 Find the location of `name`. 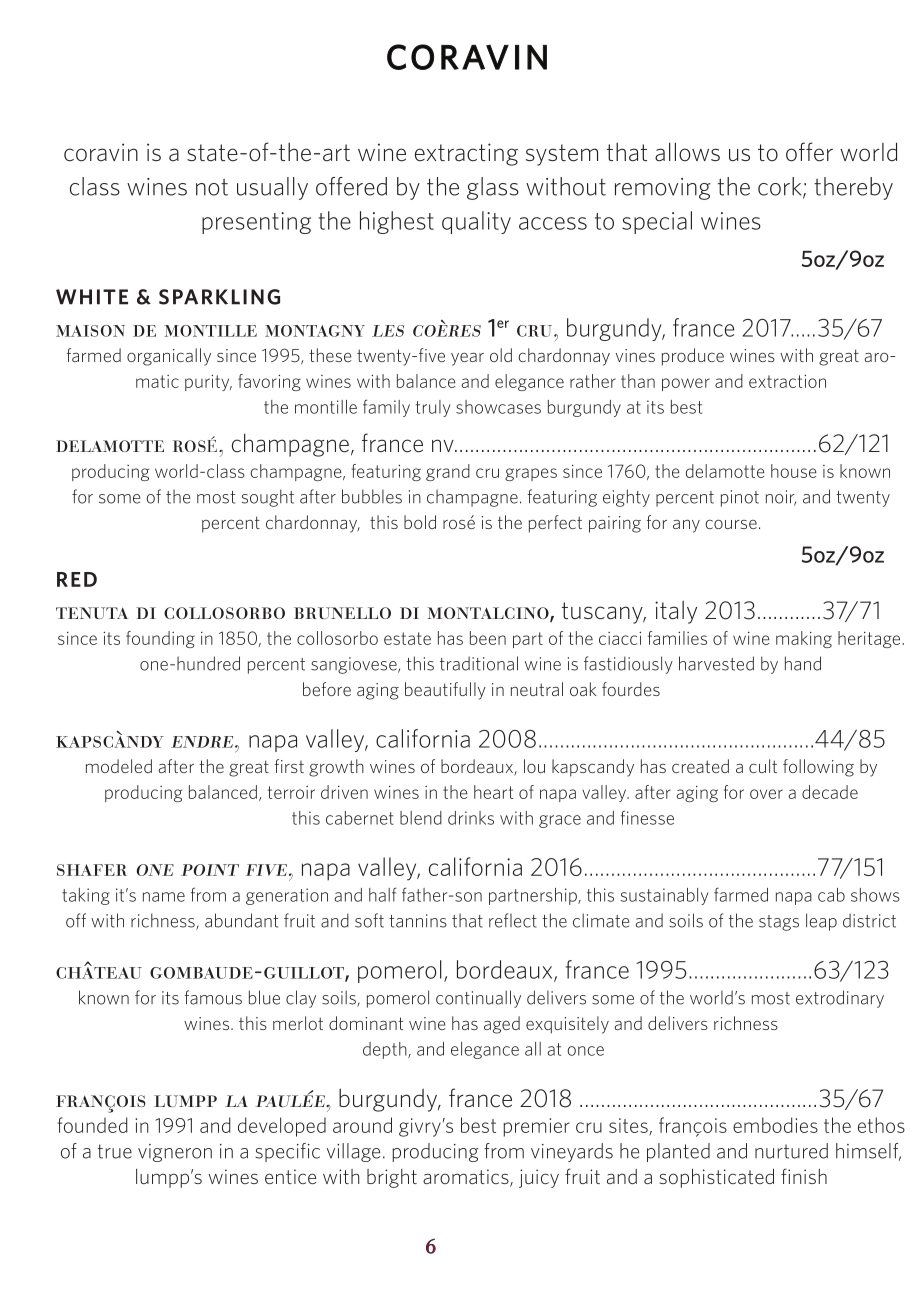

name is located at coordinates (164, 897).
